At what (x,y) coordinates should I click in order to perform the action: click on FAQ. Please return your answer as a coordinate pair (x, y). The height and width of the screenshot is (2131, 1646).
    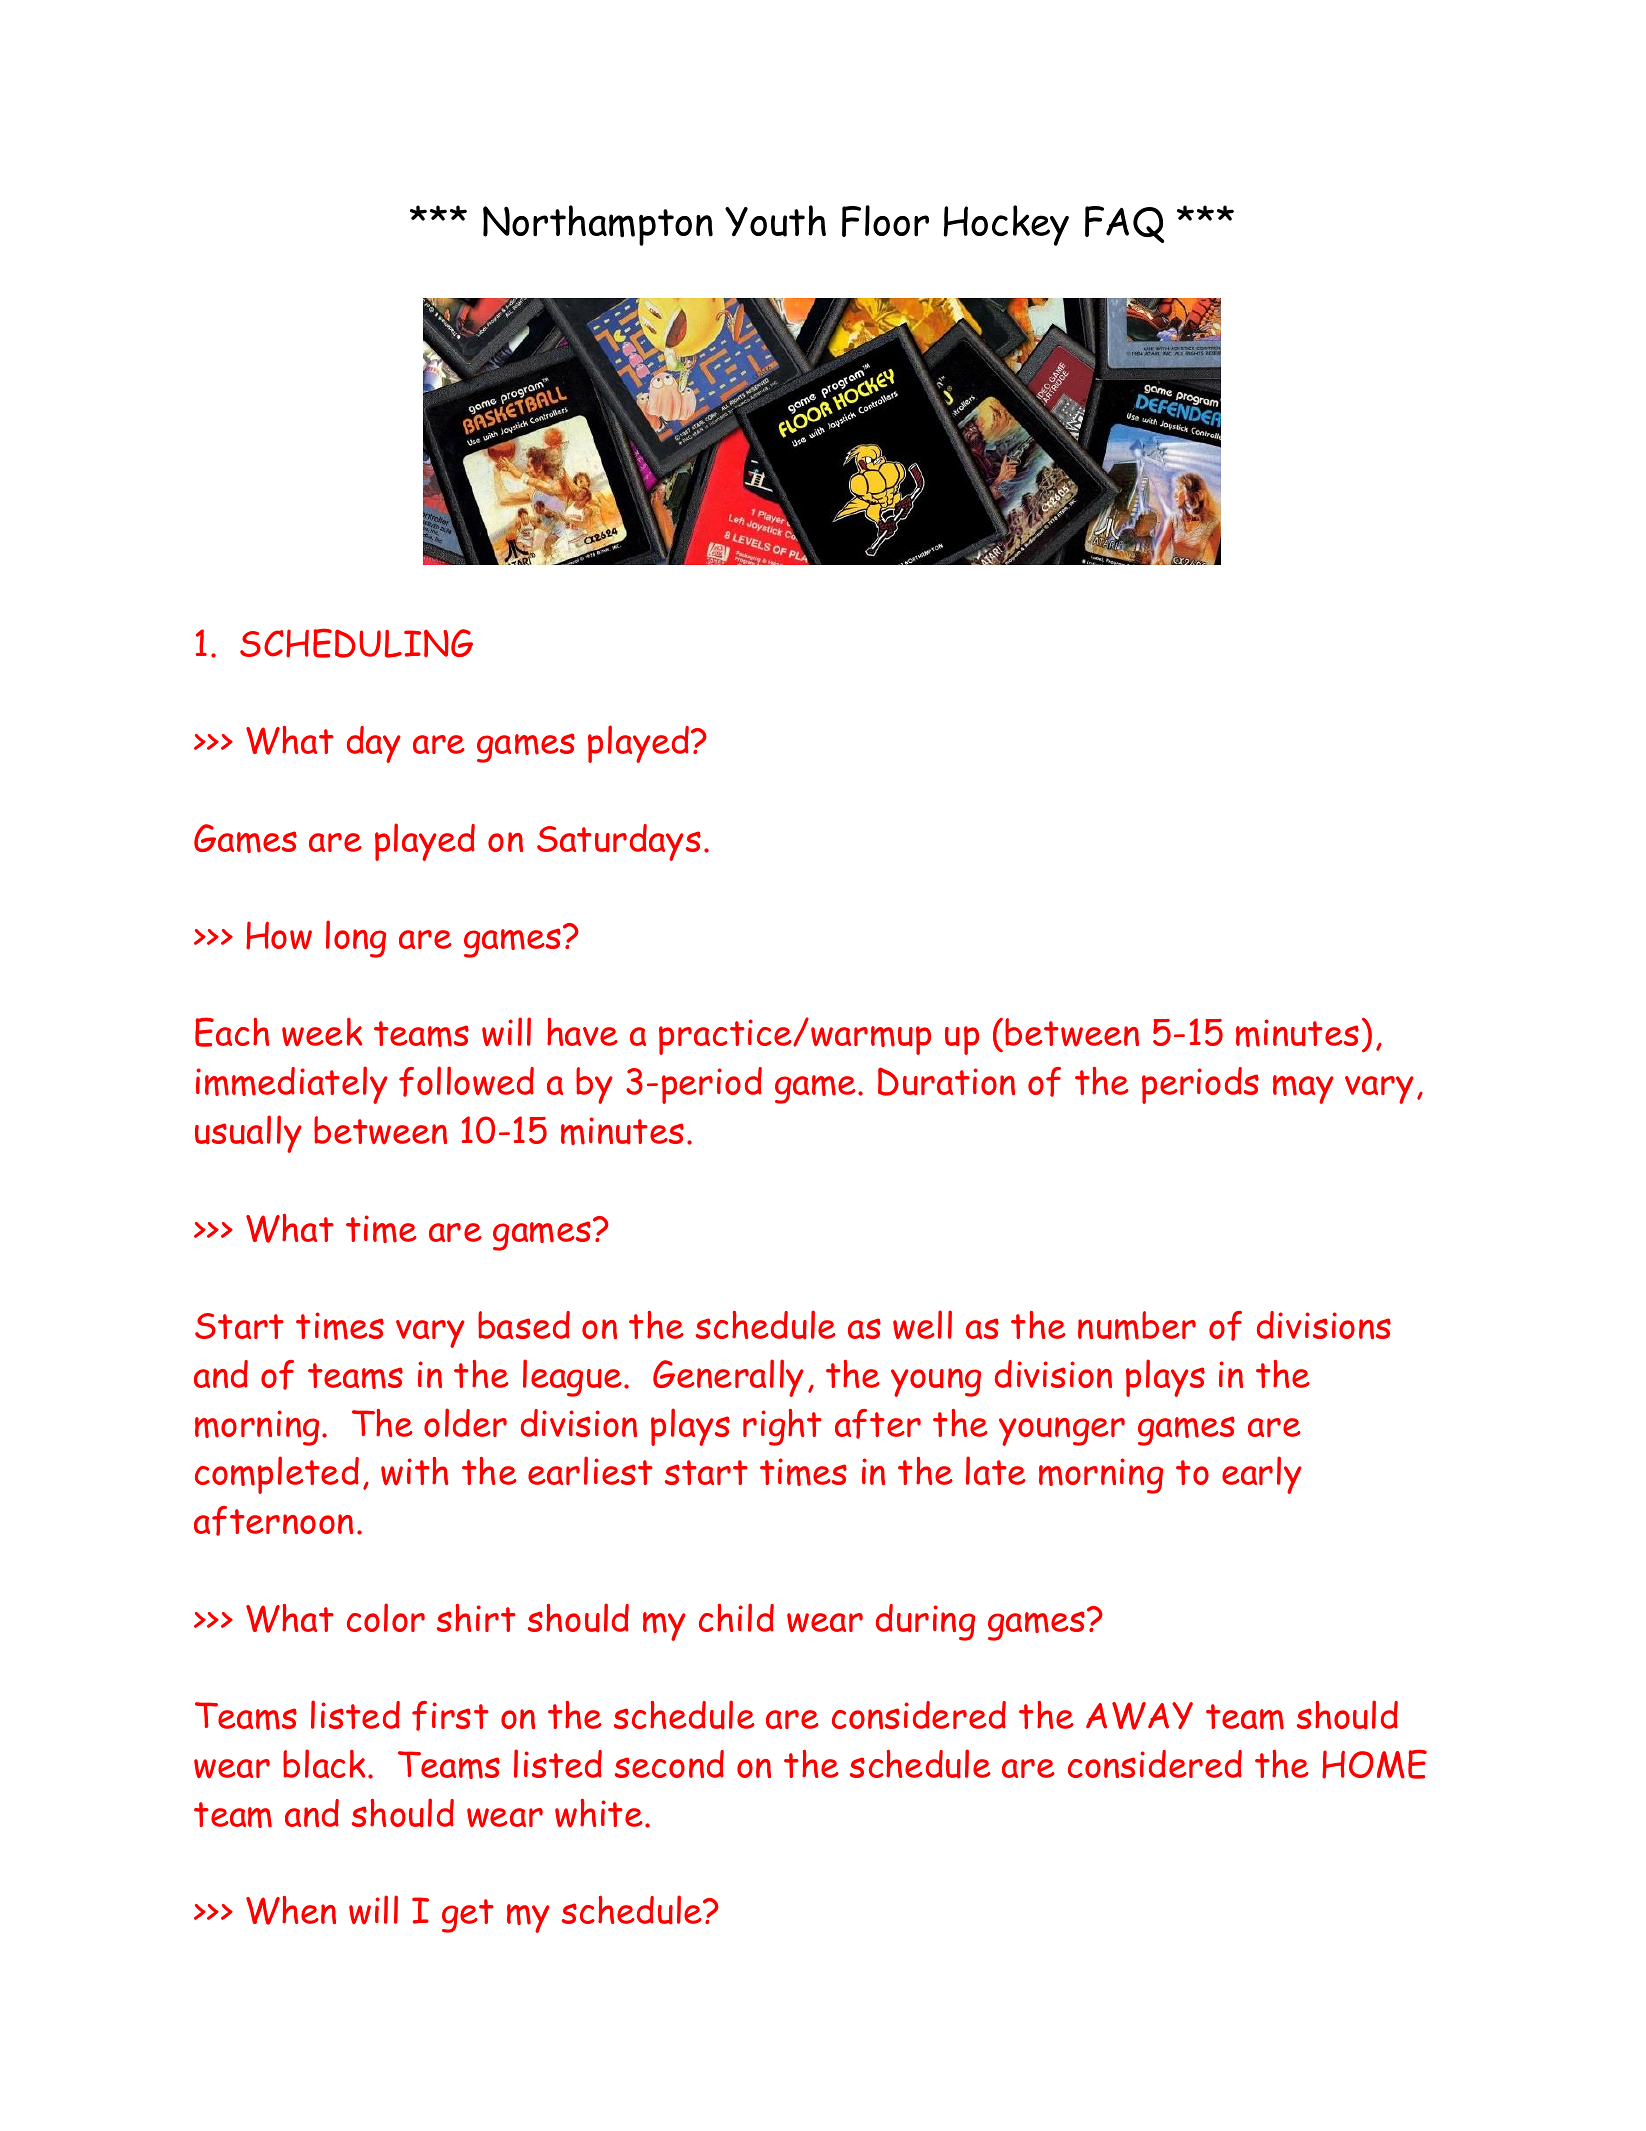
    Looking at the image, I should click on (1124, 224).
